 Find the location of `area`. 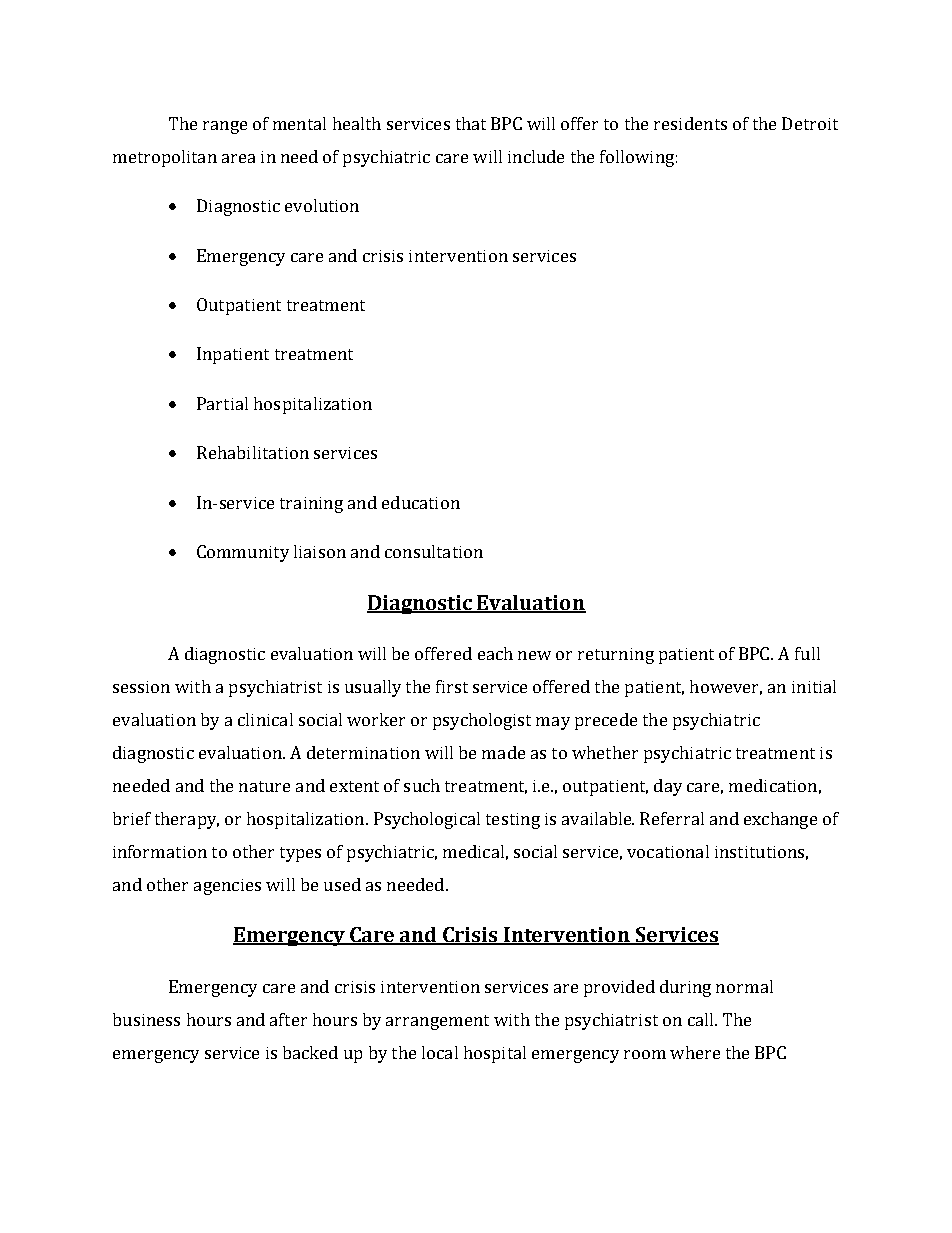

area is located at coordinates (238, 158).
